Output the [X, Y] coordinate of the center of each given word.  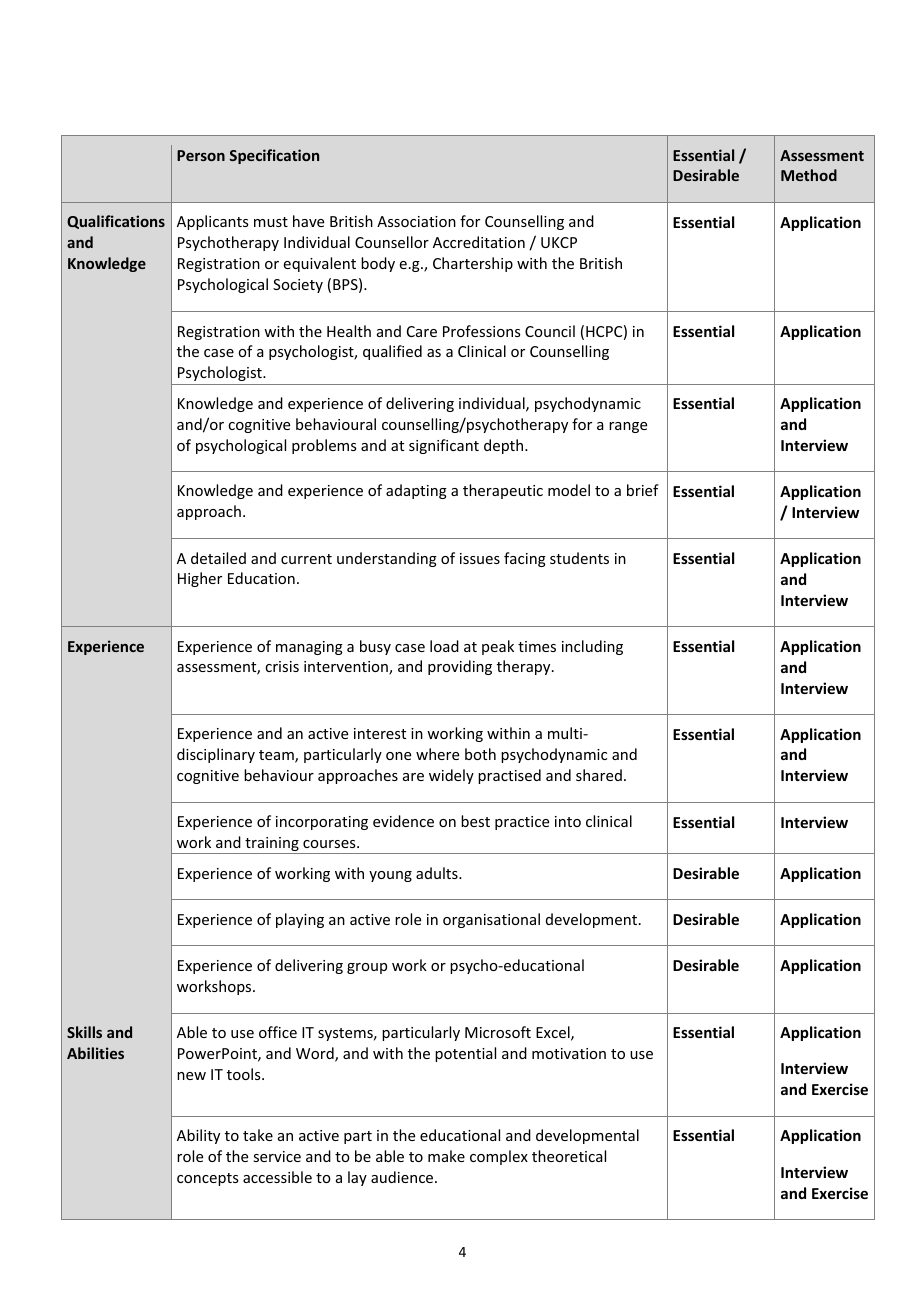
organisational [491, 920]
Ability [198, 1136]
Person [201, 155]
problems [324, 446]
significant [444, 446]
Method [809, 175]
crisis [282, 666]
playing [300, 920]
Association [416, 221]
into [568, 821]
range [628, 427]
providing [460, 667]
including [592, 647]
